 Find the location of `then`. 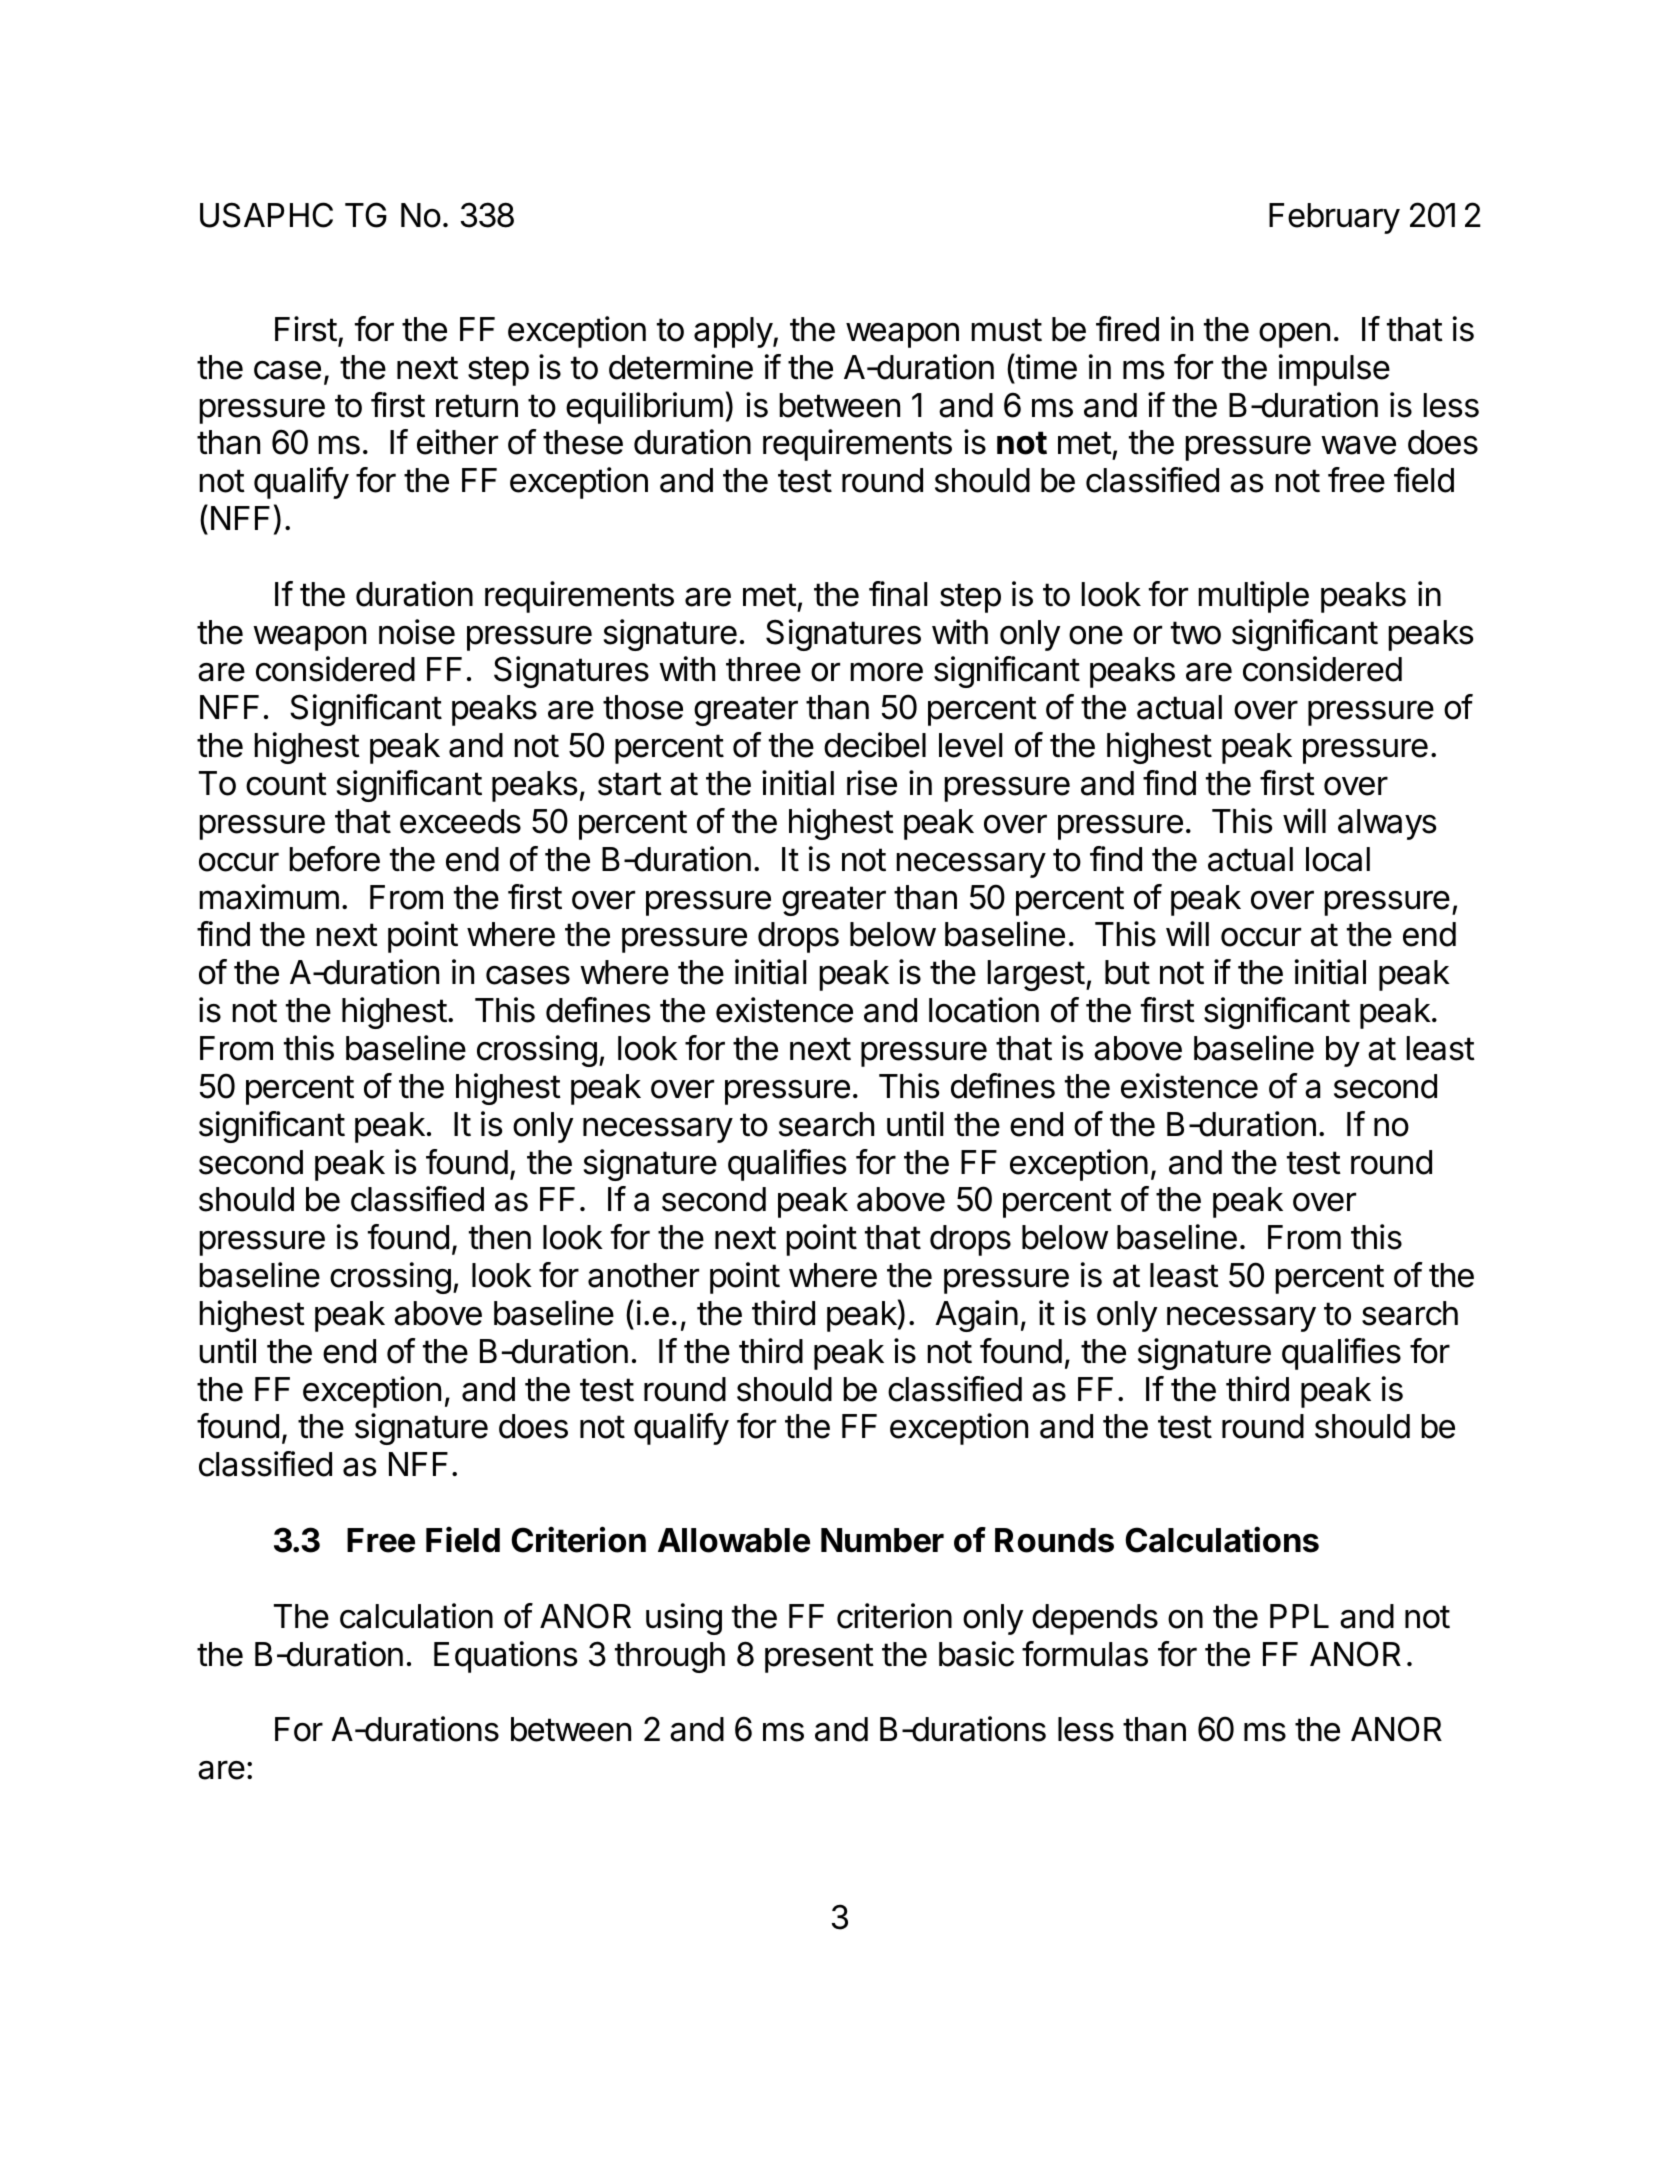

then is located at coordinates (500, 1237).
